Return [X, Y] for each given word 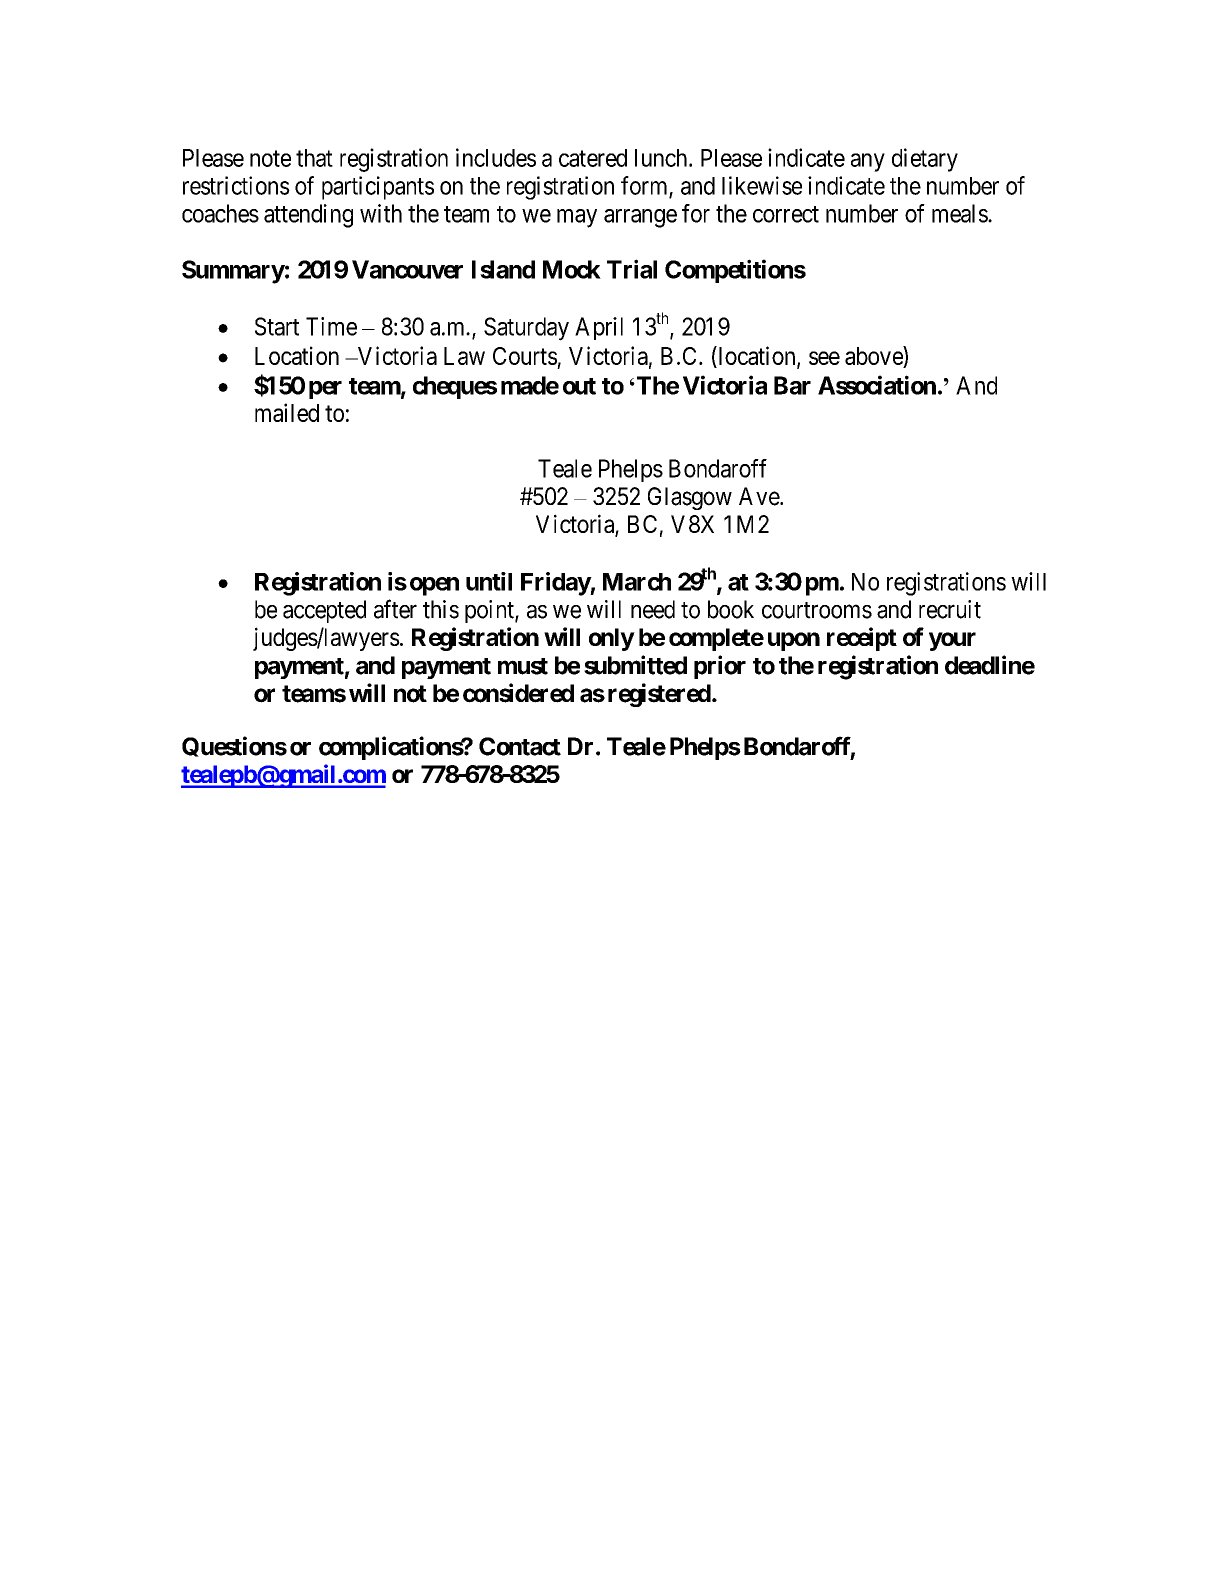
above [874, 357]
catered [593, 158]
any [868, 162]
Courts [525, 356]
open [434, 586]
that [314, 158]
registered [659, 695]
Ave [760, 496]
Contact [520, 746]
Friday [556, 584]
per [325, 390]
